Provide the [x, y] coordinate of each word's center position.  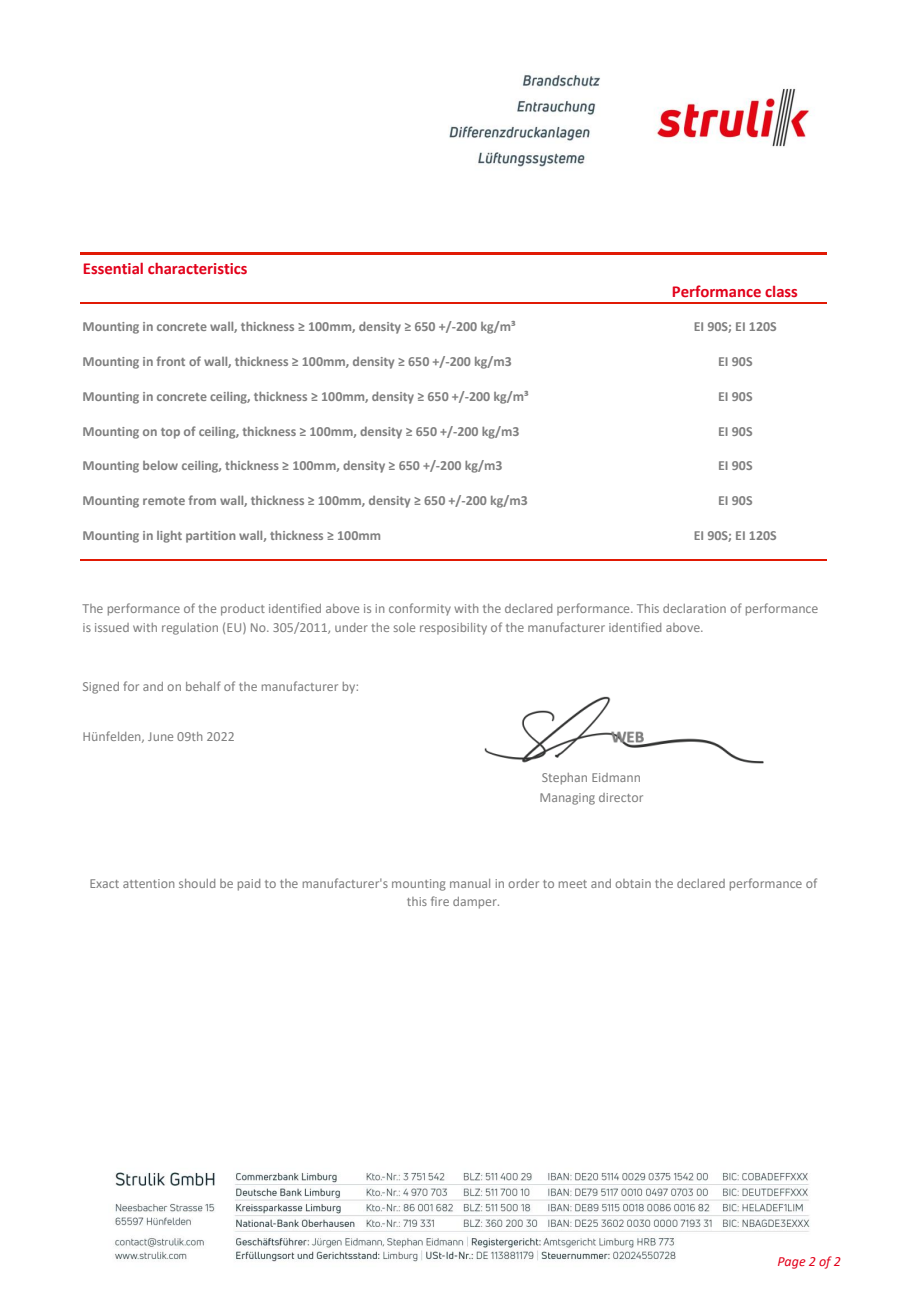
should [197, 883]
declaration [694, 608]
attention [148, 883]
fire [440, 901]
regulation [190, 629]
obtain [633, 883]
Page [792, 1263]
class [781, 291]
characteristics [197, 268]
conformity [420, 609]
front [171, 361]
